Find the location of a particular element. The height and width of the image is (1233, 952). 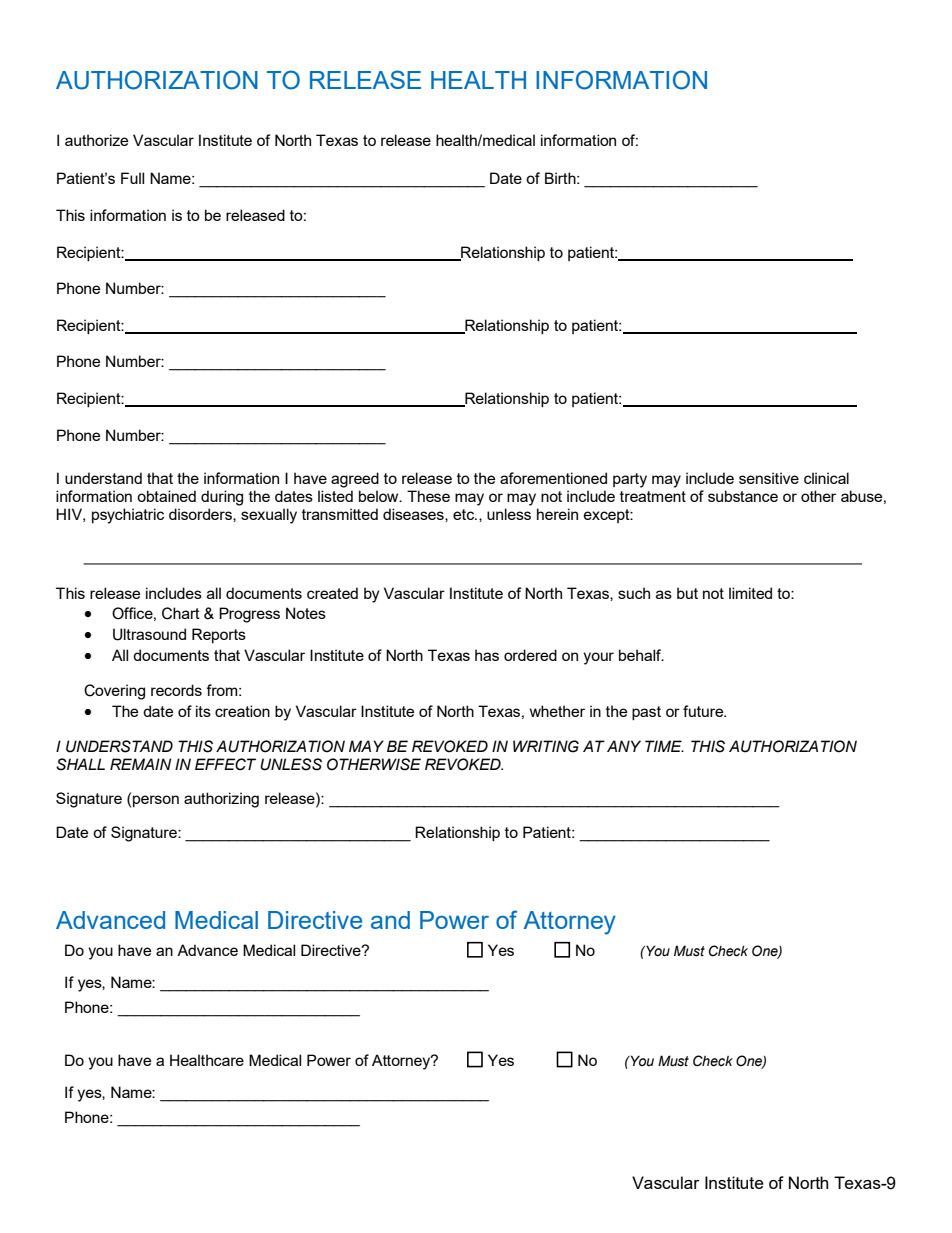

Chart is located at coordinates (181, 613).
